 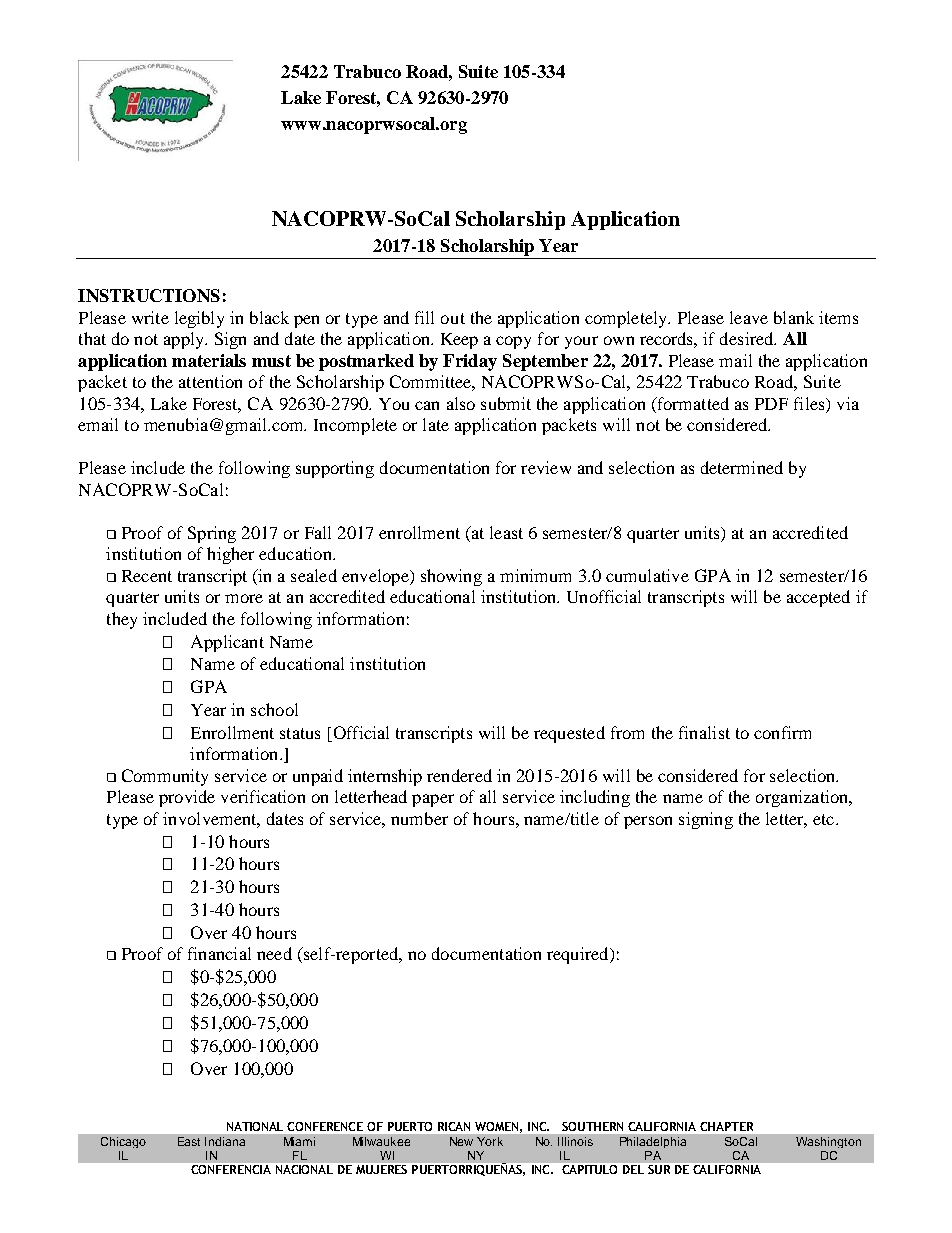 I want to click on financial, so click(x=219, y=953).
